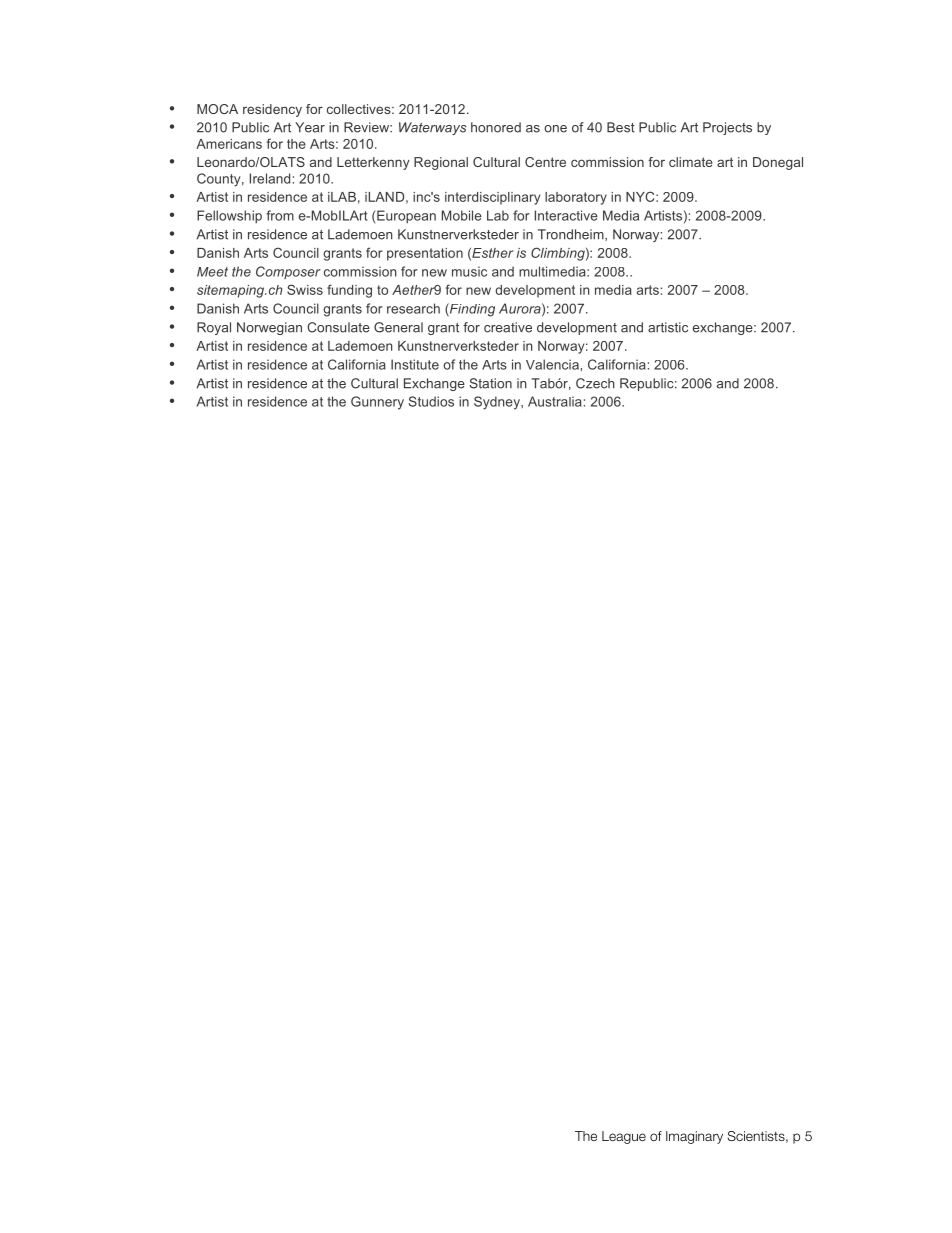 This screenshot has height=1233, width=952. Describe the element at coordinates (498, 403) in the screenshot. I see `Sydney` at that location.
